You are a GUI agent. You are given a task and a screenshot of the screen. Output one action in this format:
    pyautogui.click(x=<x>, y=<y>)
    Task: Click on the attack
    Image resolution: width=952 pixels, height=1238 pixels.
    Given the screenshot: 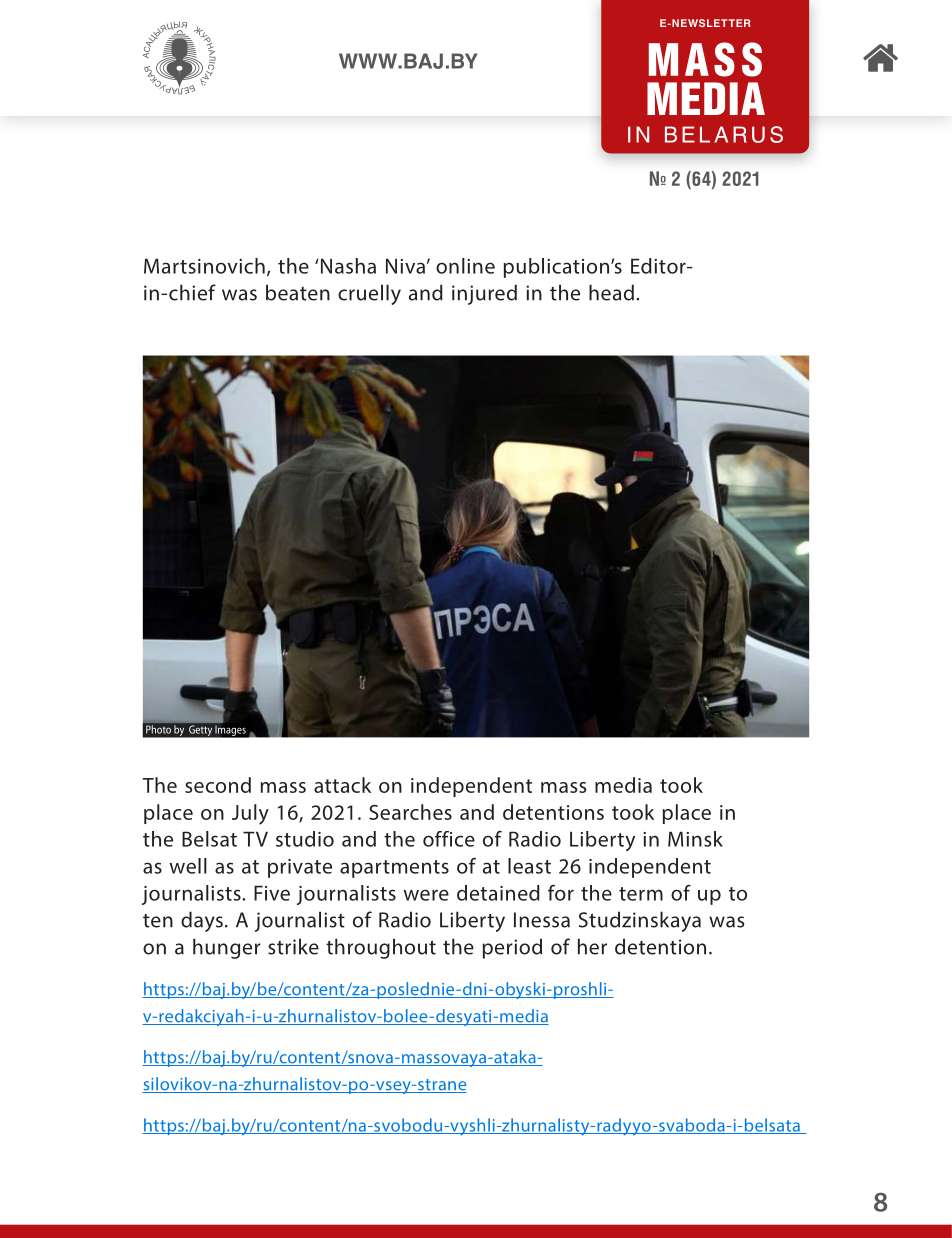 What is the action you would take?
    pyautogui.click(x=342, y=785)
